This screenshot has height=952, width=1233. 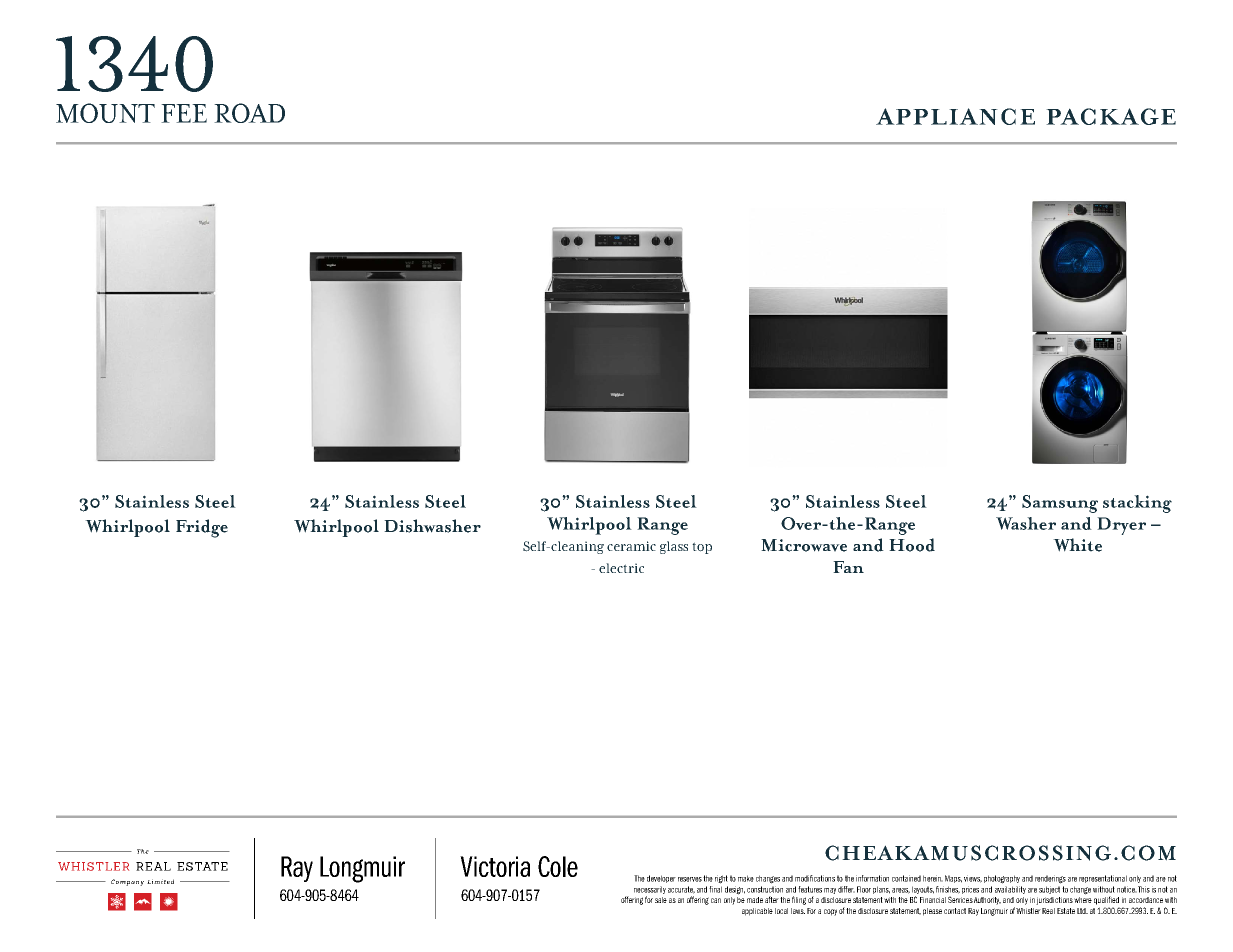 What do you see at coordinates (955, 116) in the screenshot?
I see `APPLIANCE` at bounding box center [955, 116].
